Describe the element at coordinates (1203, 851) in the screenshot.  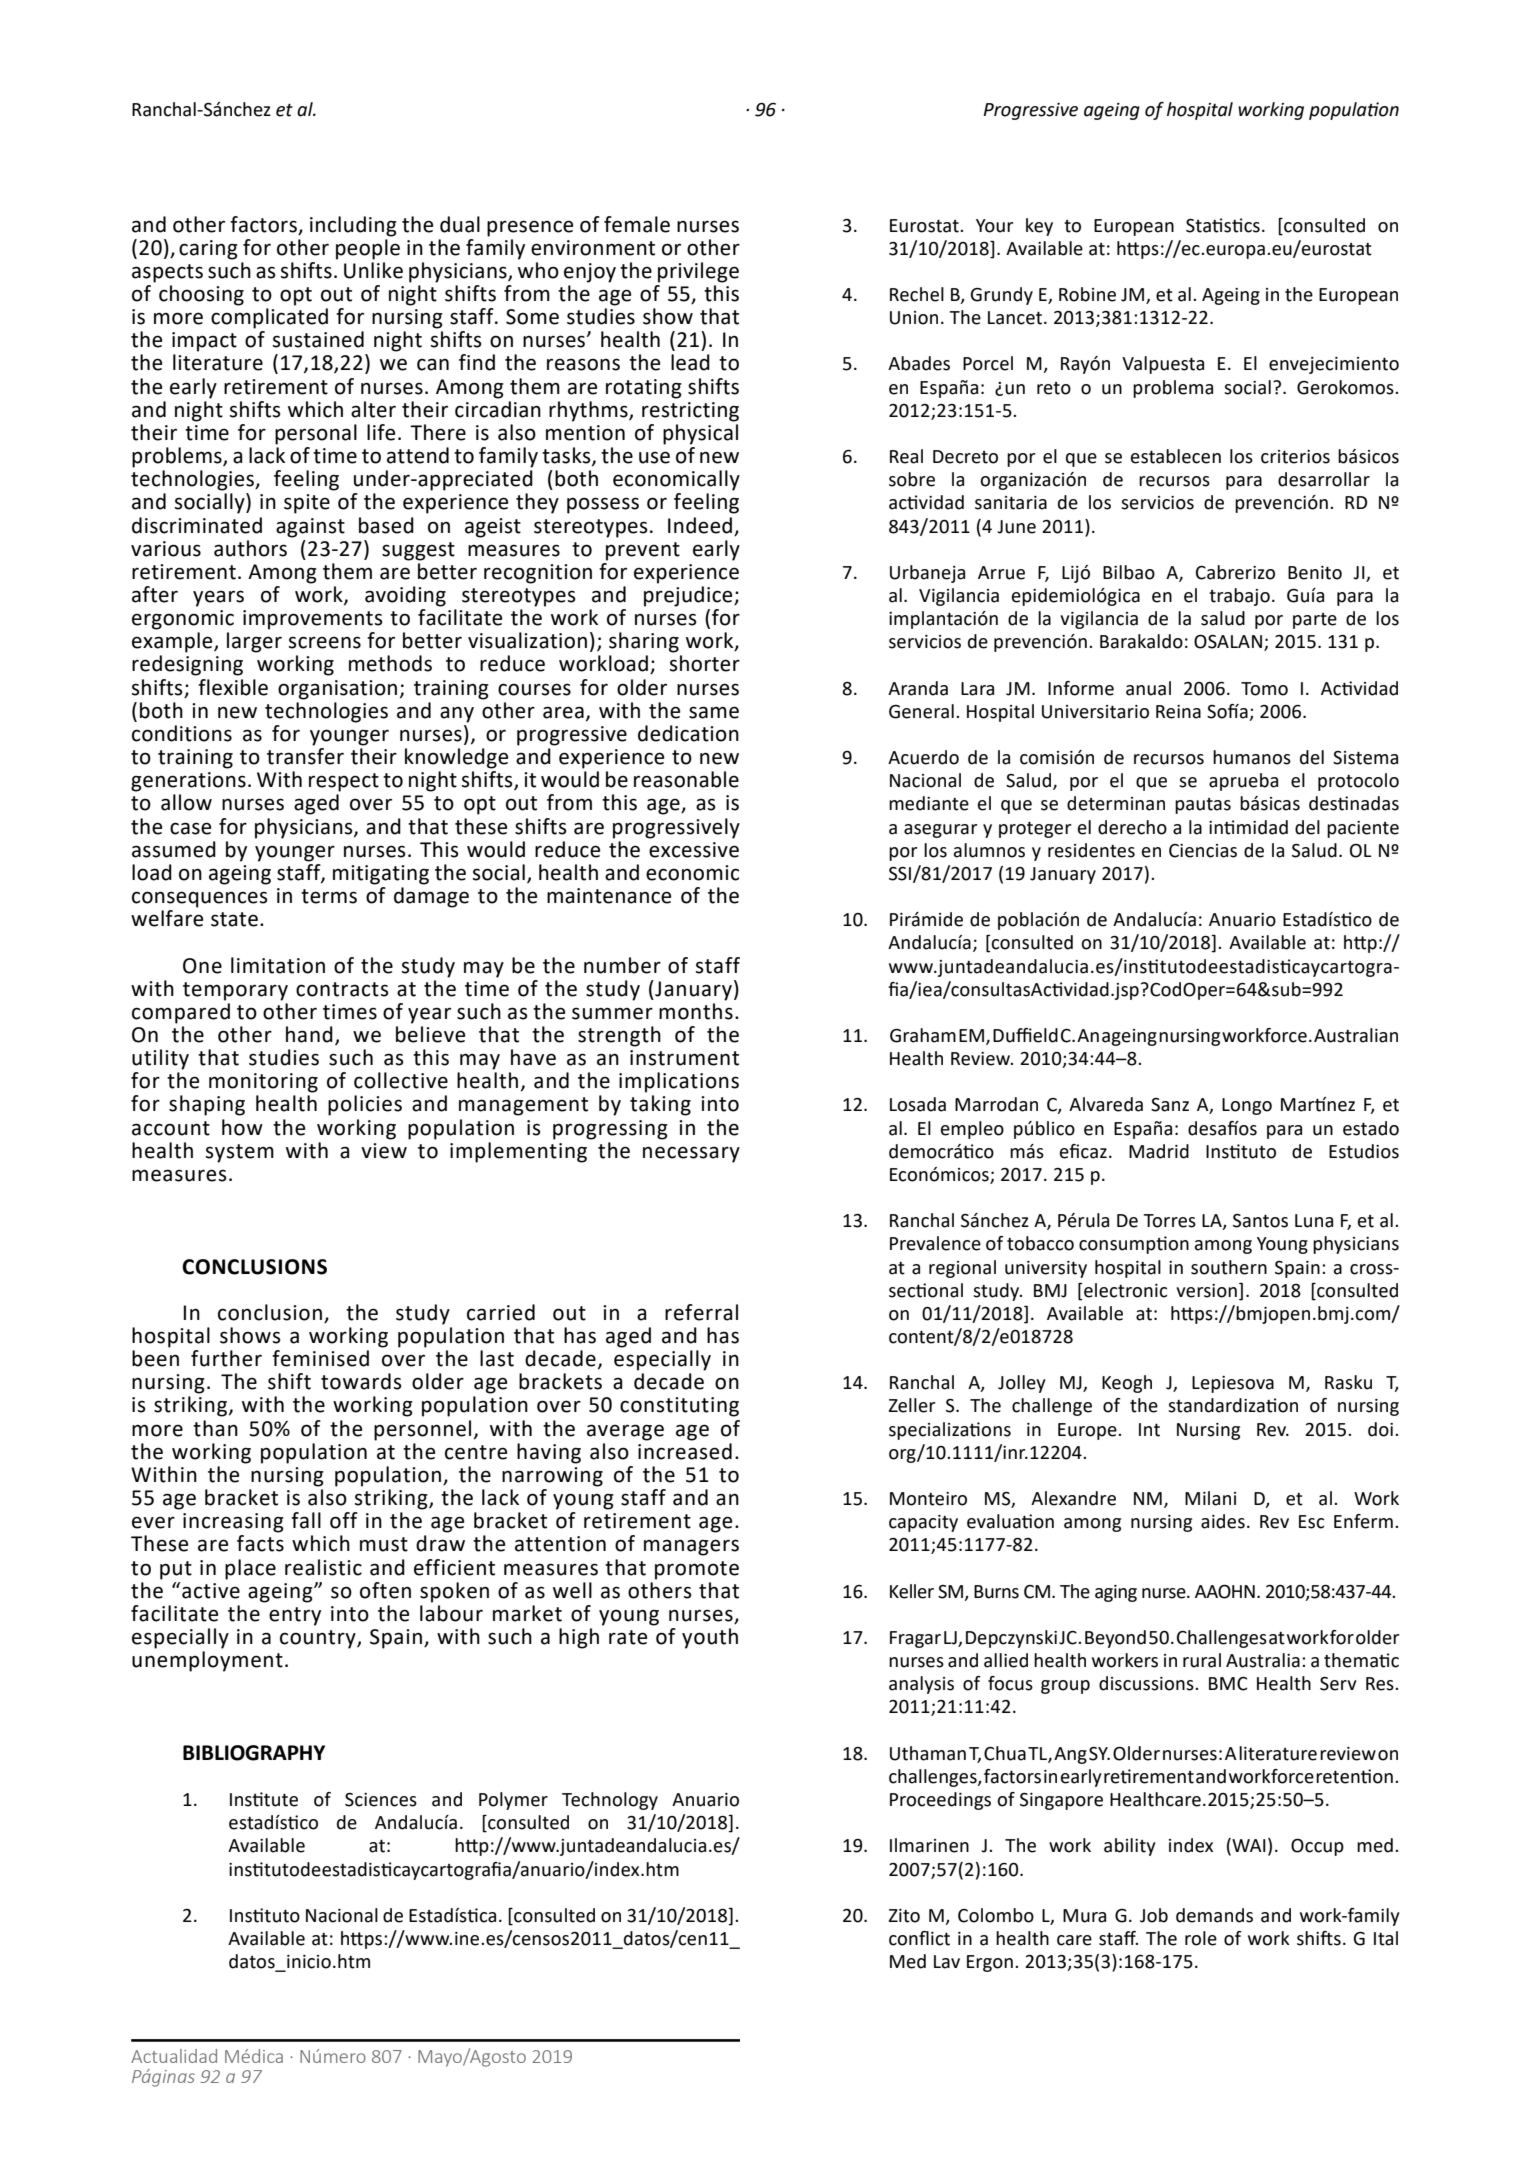
I see `Ciencias` at that location.
